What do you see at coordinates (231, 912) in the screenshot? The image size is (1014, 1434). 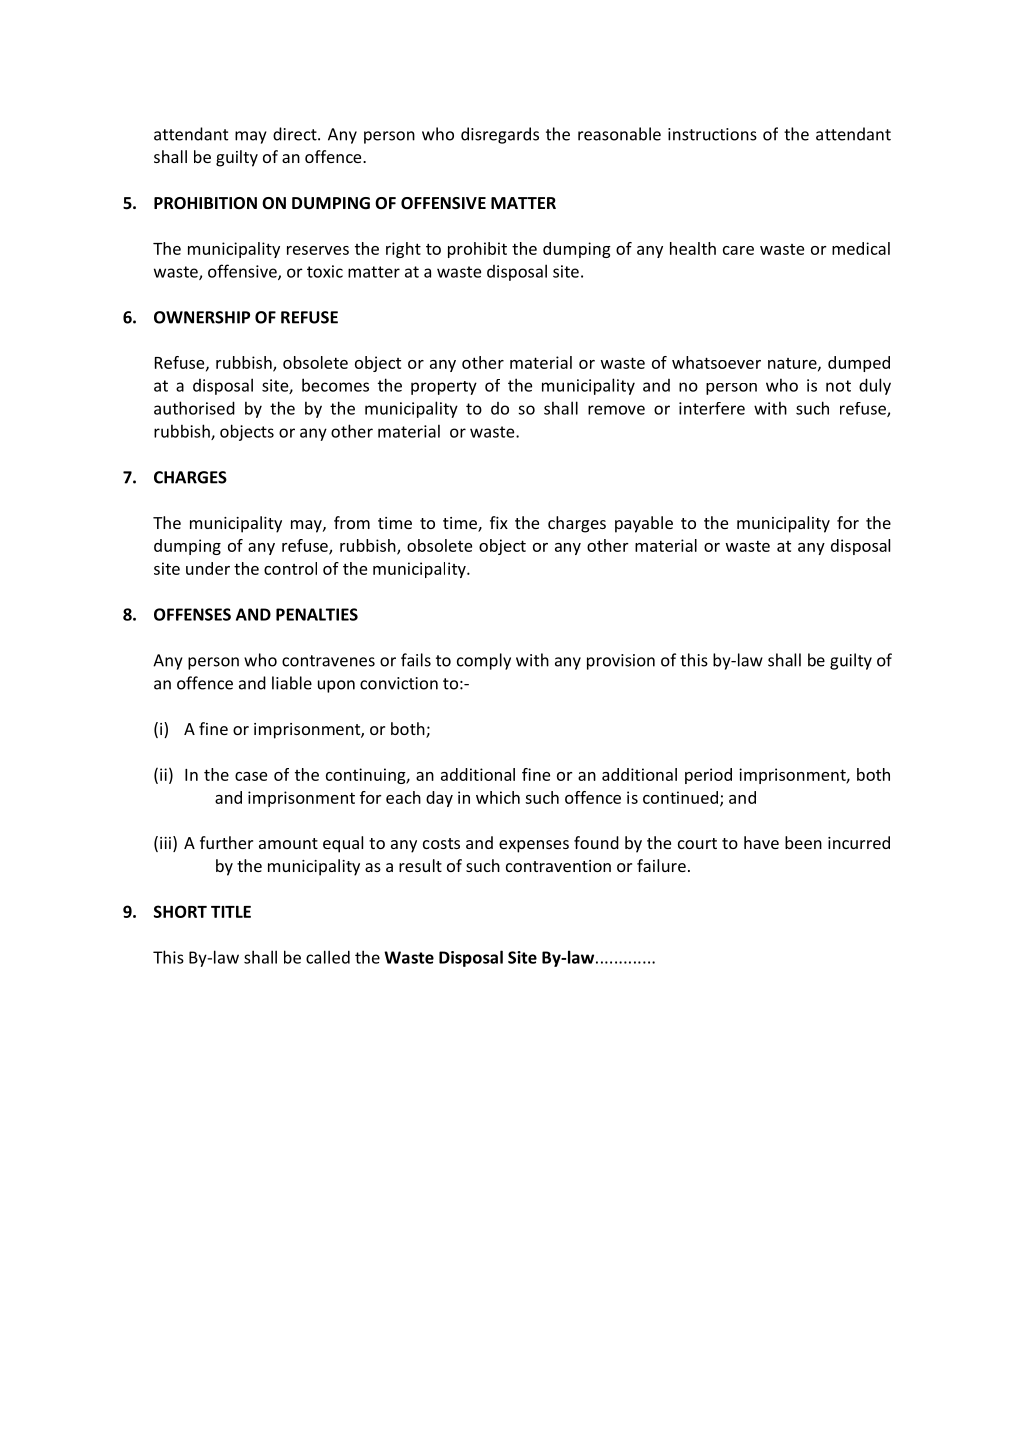 I see `TITLE` at bounding box center [231, 912].
